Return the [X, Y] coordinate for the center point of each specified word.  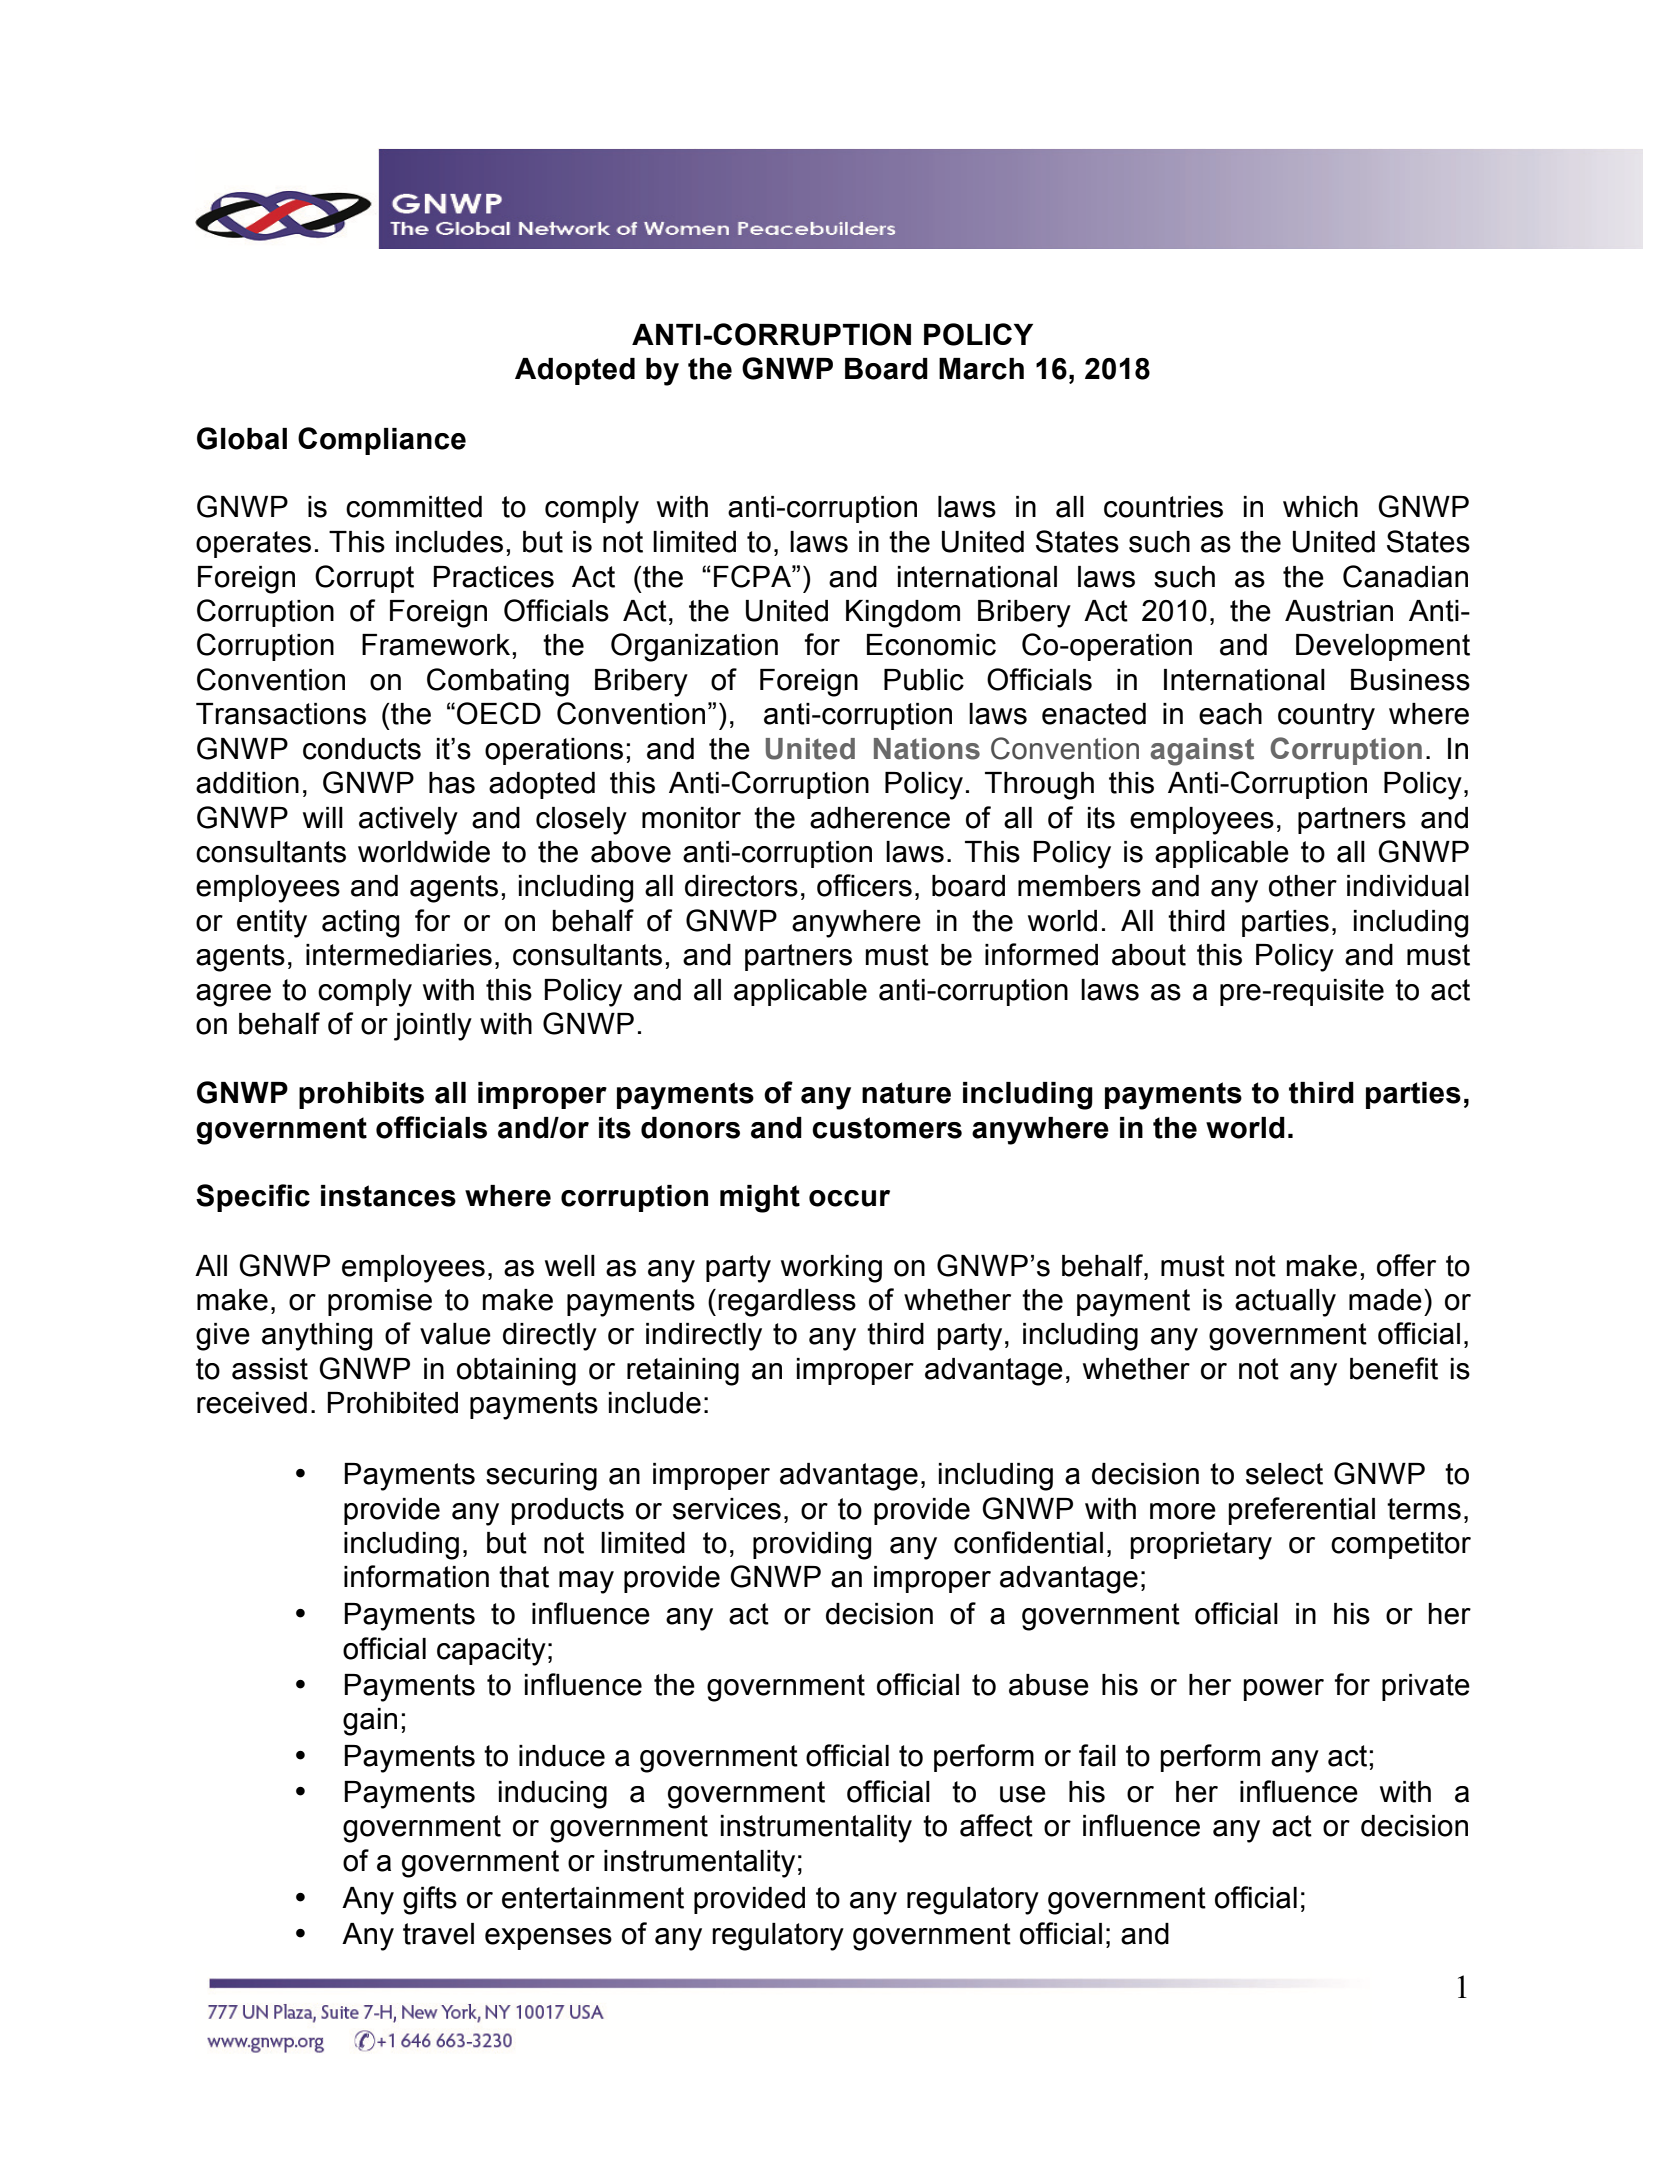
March [981, 369]
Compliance [382, 441]
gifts [430, 1900]
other [1303, 886]
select [1284, 1474]
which [1320, 507]
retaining [683, 1372]
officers [864, 885]
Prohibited [392, 1403]
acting [360, 924]
